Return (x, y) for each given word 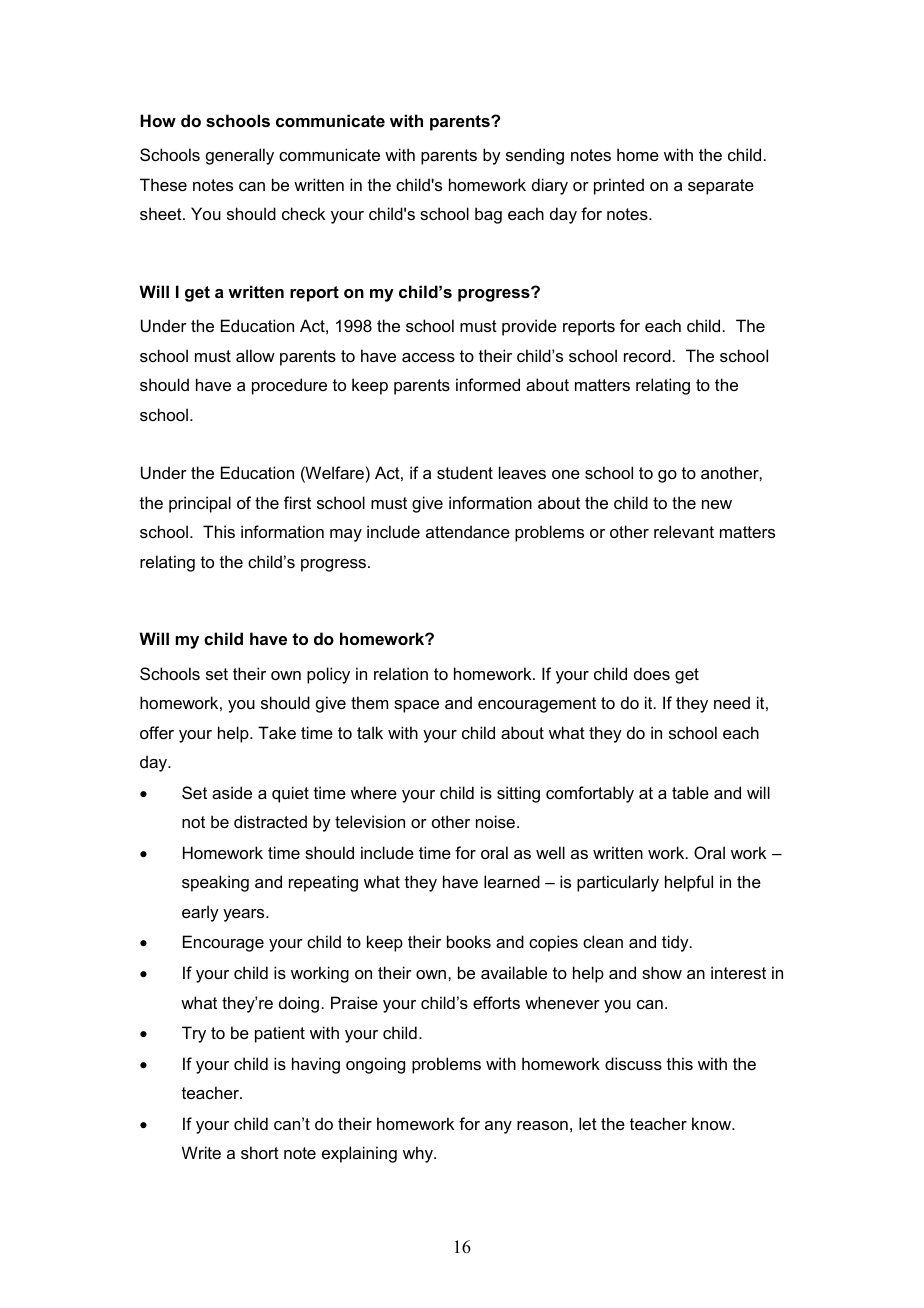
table (690, 792)
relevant (684, 531)
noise (495, 821)
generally (240, 156)
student (465, 472)
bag (488, 215)
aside (232, 792)
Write (201, 1152)
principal (200, 504)
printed (619, 186)
